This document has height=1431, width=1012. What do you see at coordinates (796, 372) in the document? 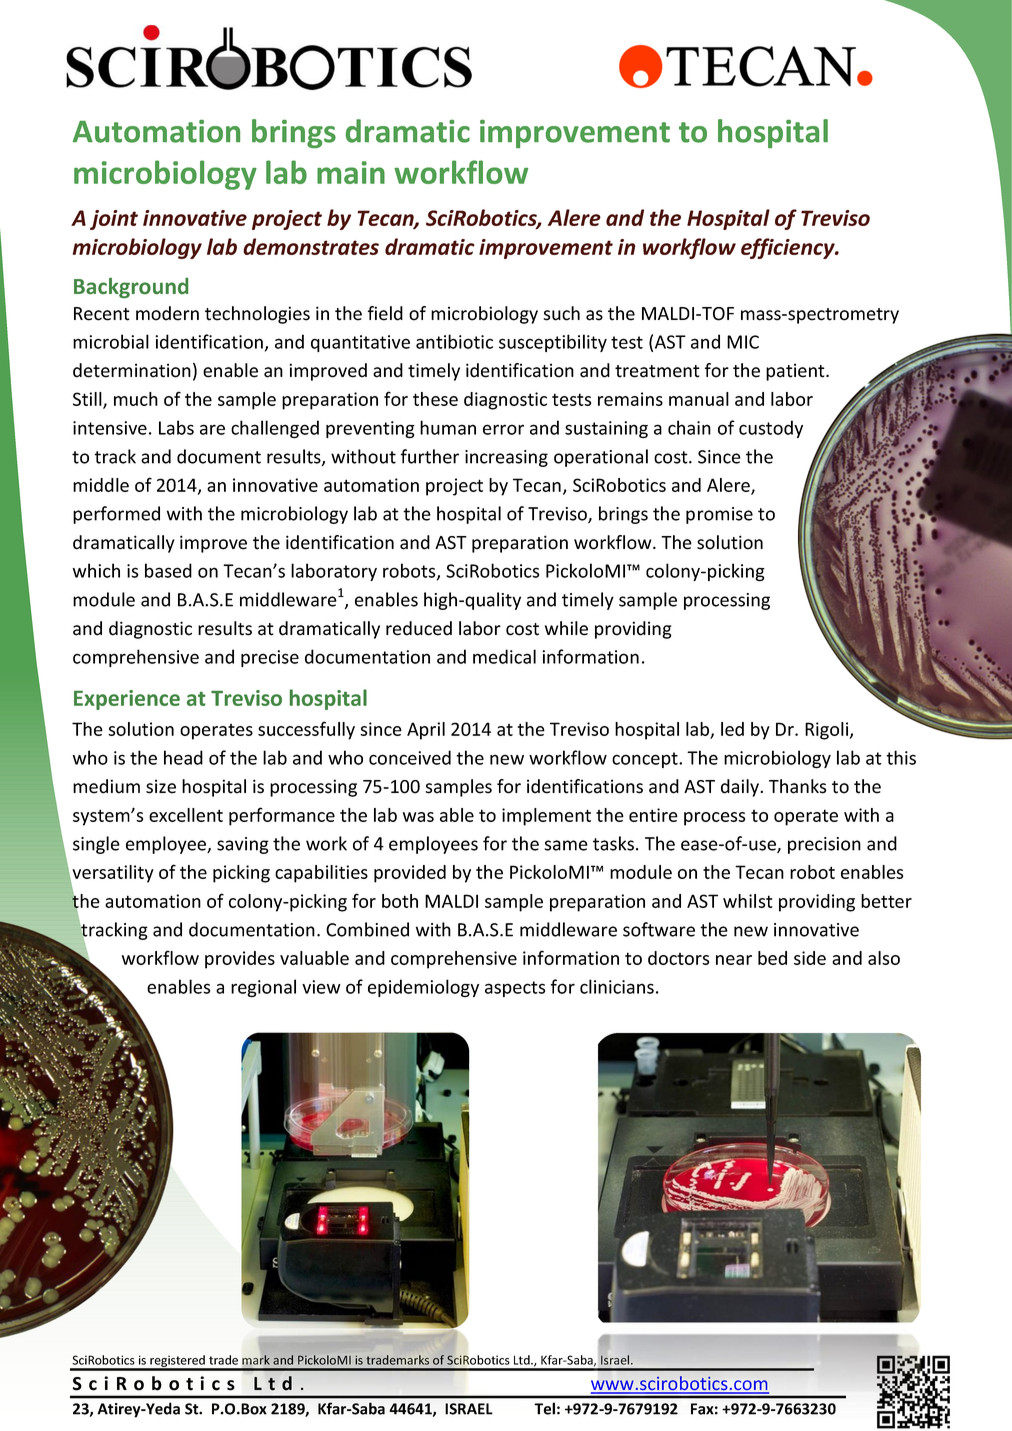
I see `patient` at bounding box center [796, 372].
